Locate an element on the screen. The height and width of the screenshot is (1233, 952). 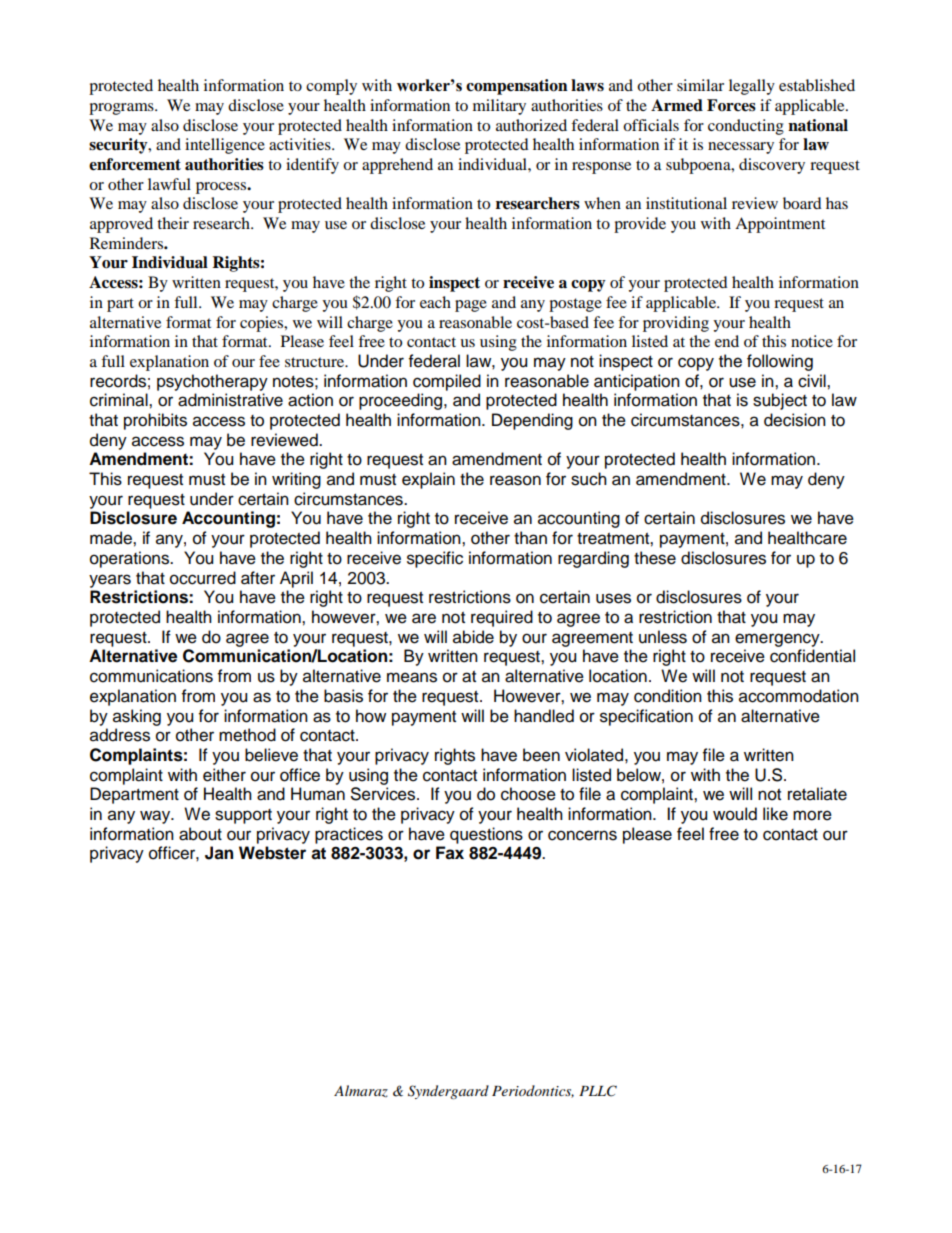
Jan is located at coordinates (219, 853).
